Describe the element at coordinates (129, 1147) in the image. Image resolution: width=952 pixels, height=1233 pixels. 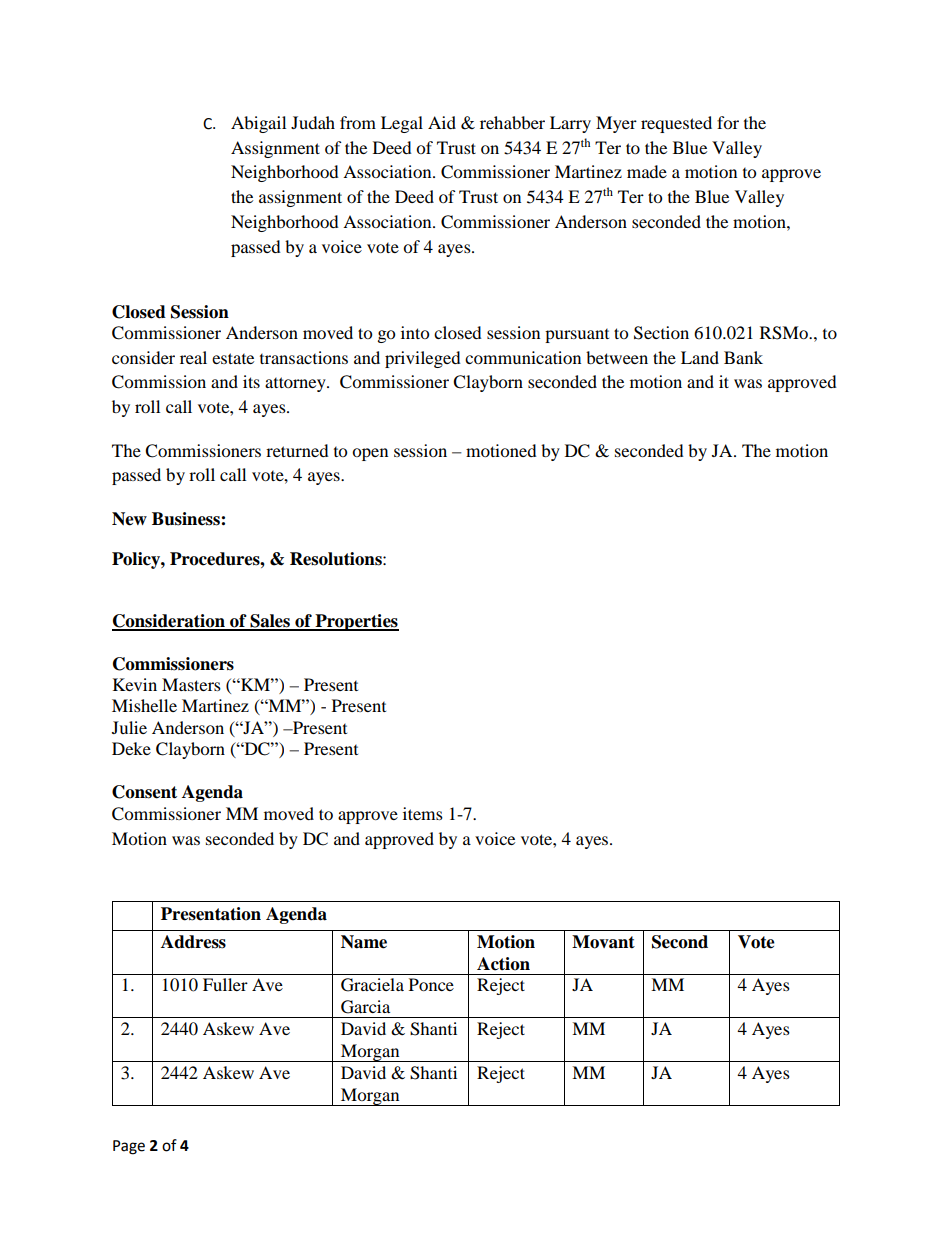
I see `Page` at that location.
